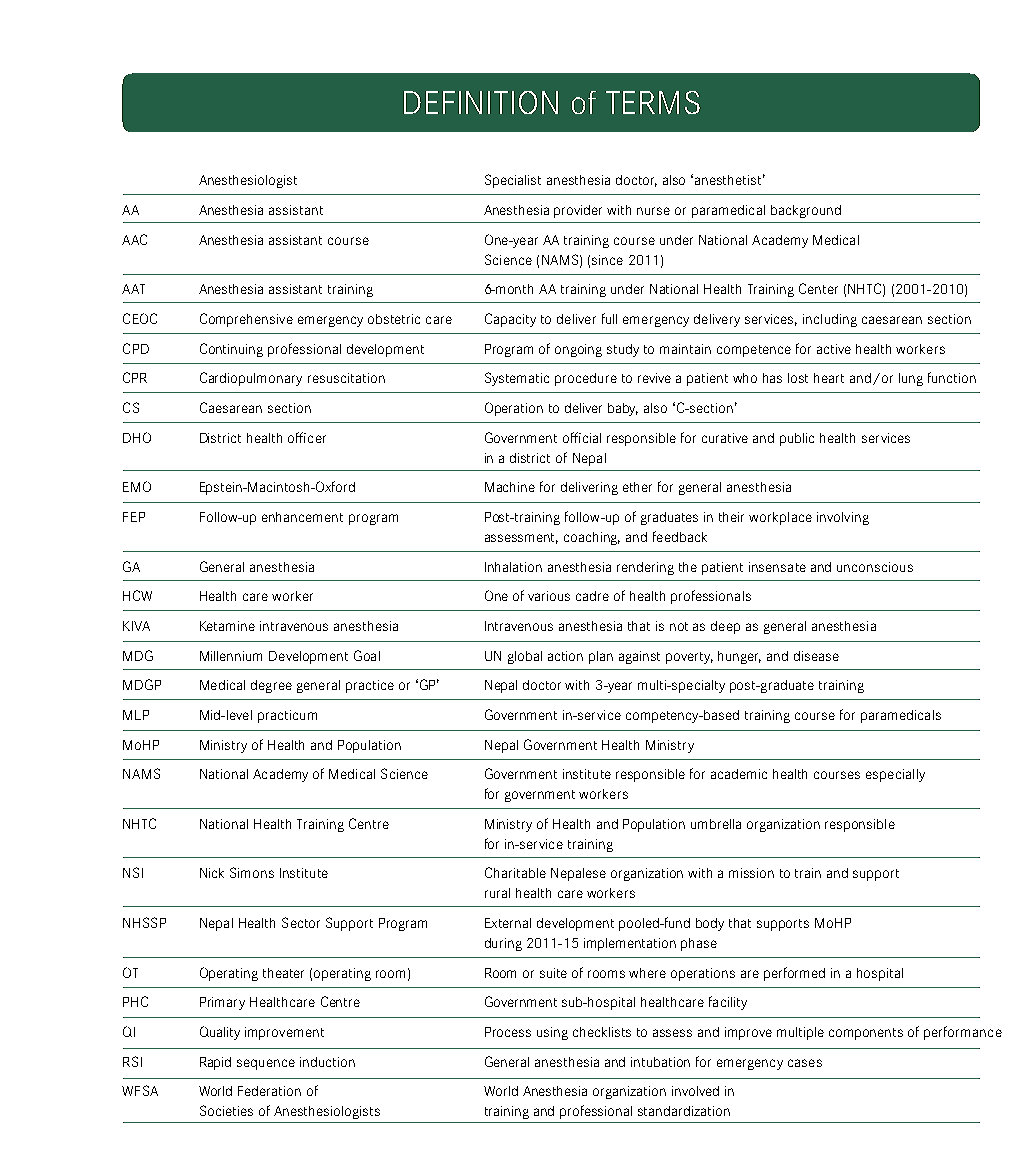 This page has height=1176, width=1029. Describe the element at coordinates (269, 1091) in the page. I see `Federation` at that location.
